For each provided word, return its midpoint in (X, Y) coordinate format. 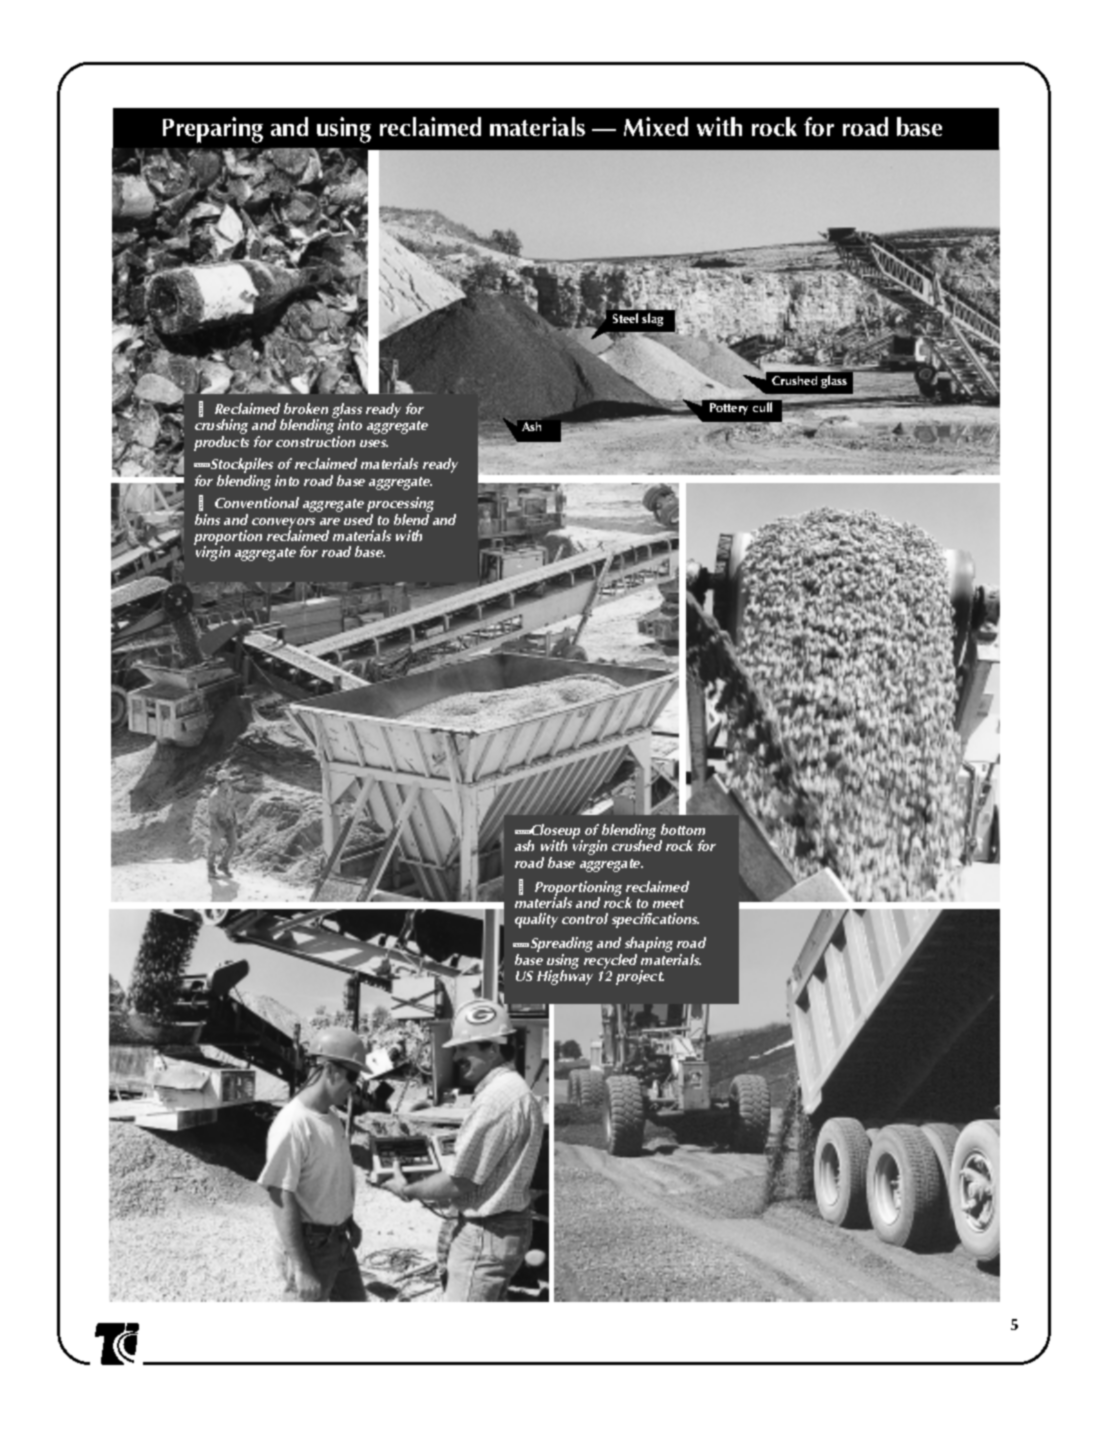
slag (652, 319)
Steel (625, 318)
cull (762, 407)
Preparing (213, 130)
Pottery (729, 409)
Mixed (656, 126)
